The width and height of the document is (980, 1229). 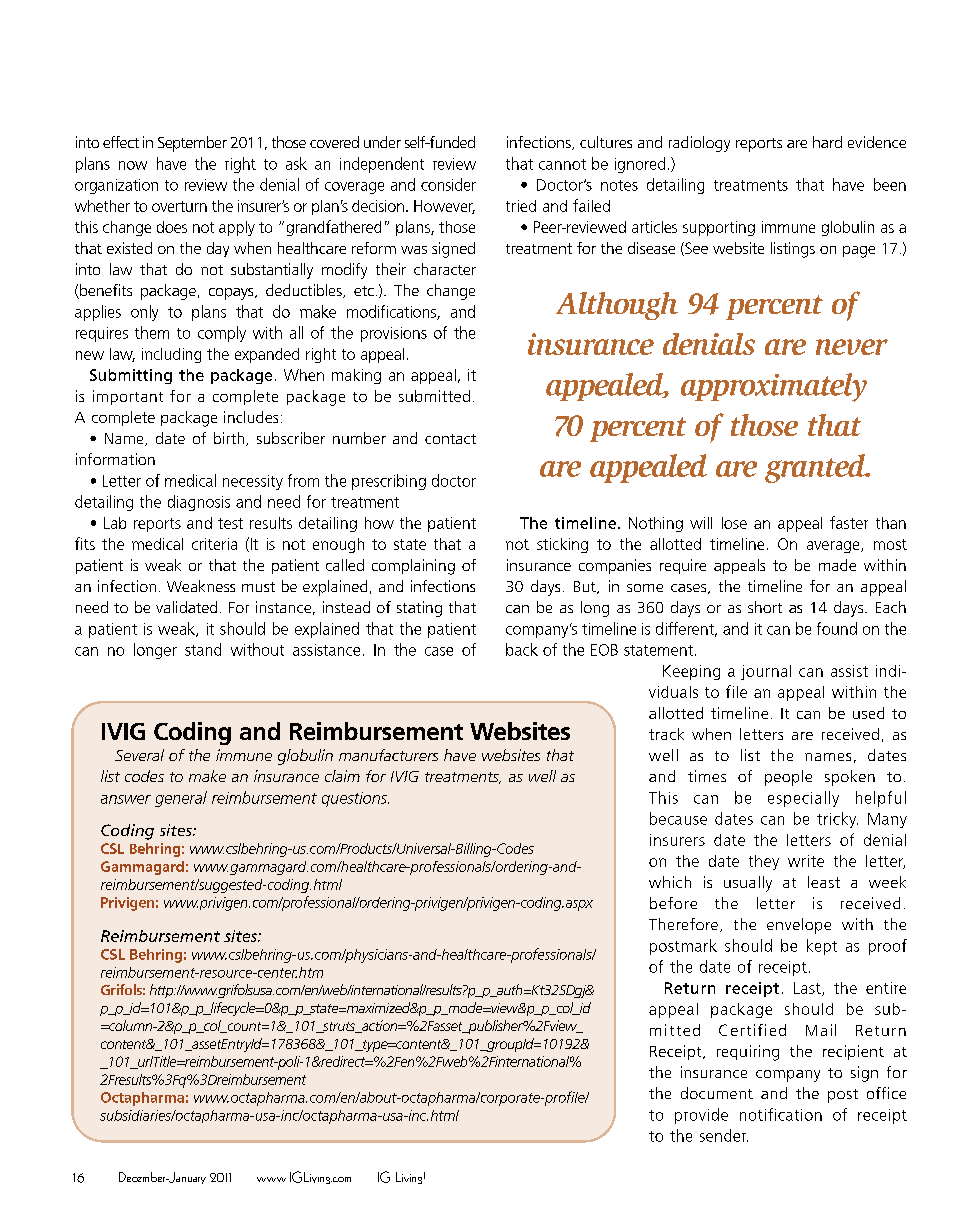 I want to click on stand, so click(x=203, y=649).
